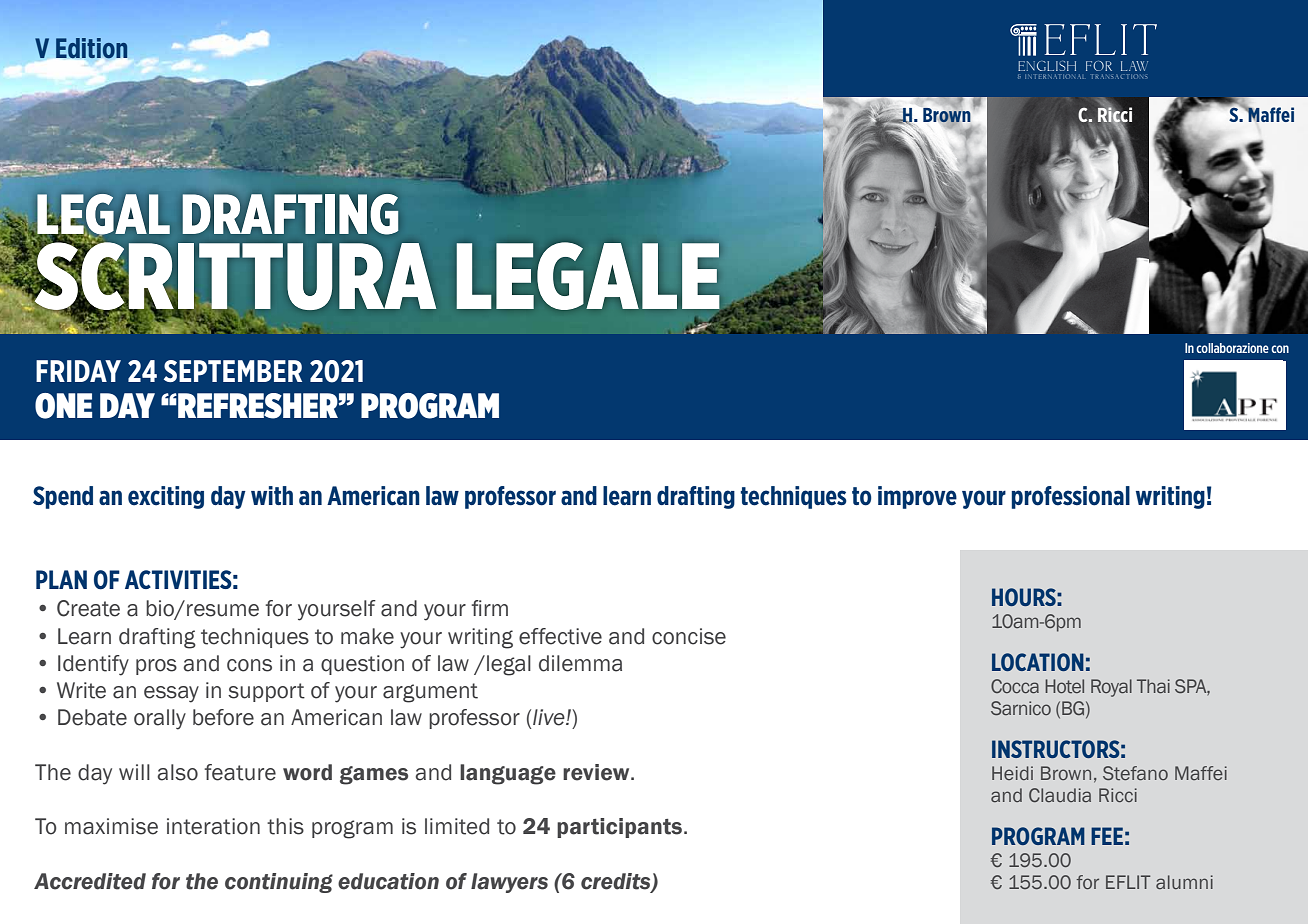 The width and height of the image is (1308, 924). What do you see at coordinates (1054, 76) in the image?
I see `INTERNATIONAL` at bounding box center [1054, 76].
